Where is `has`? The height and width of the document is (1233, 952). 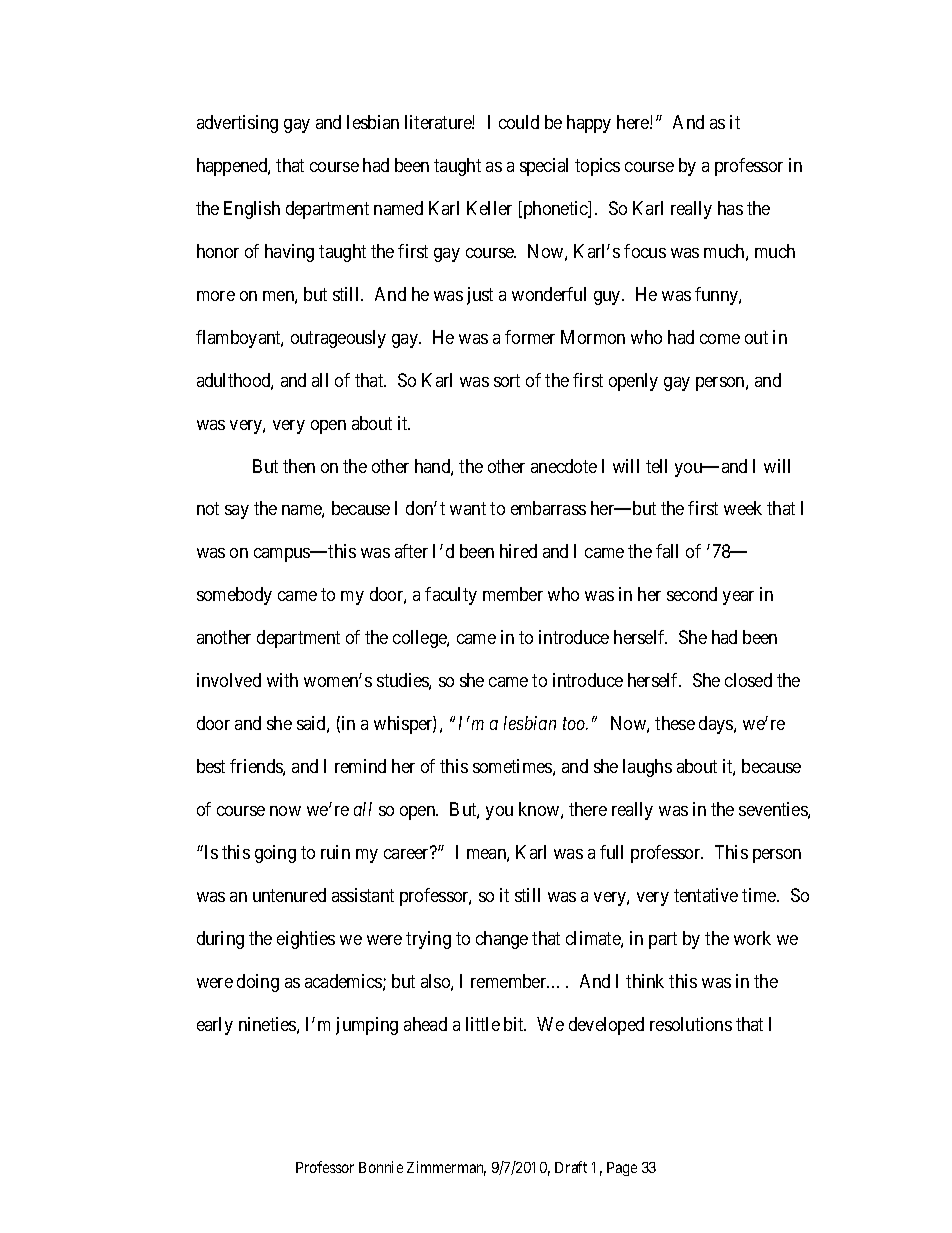 has is located at coordinates (730, 208).
